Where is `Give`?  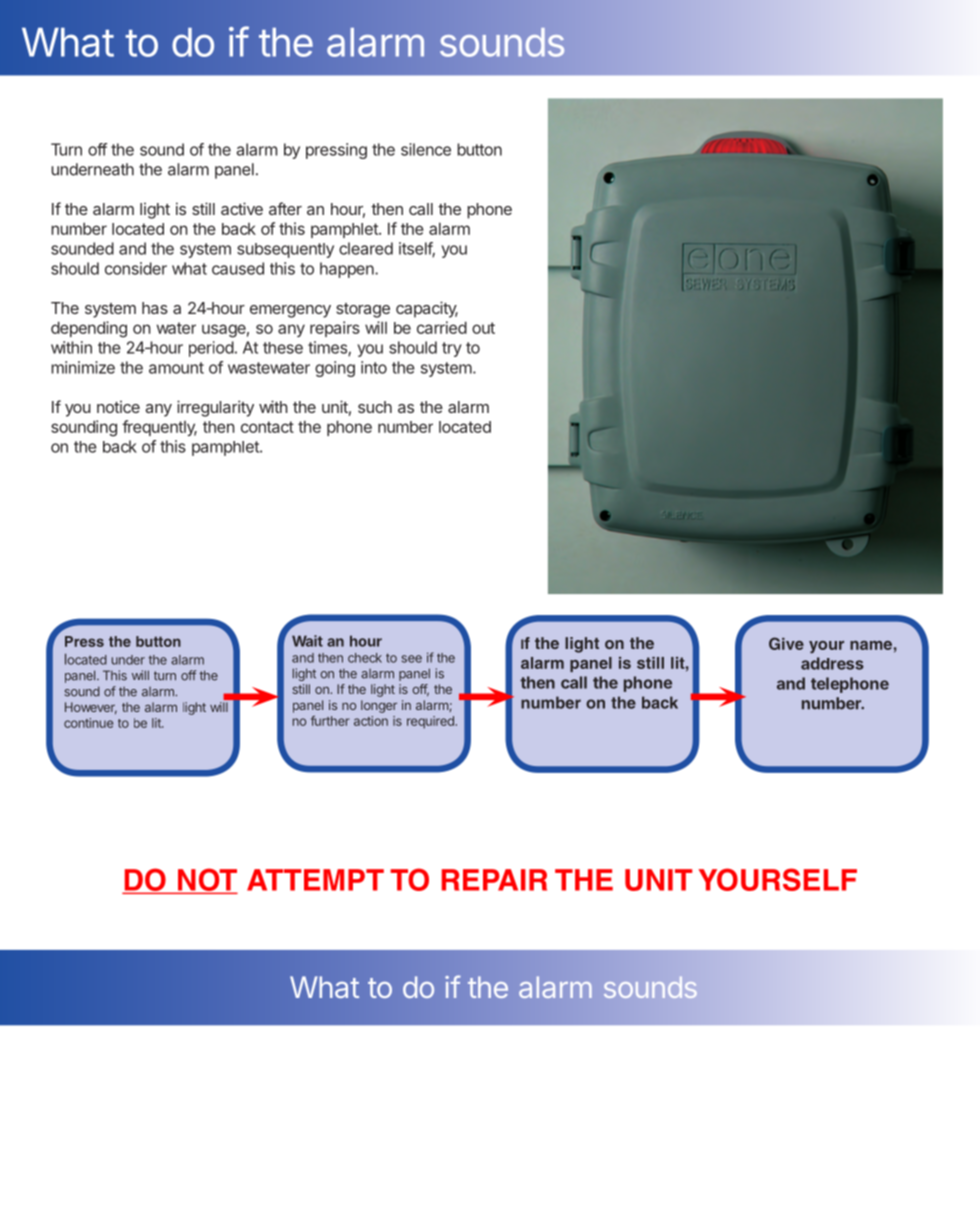 Give is located at coordinates (786, 643).
